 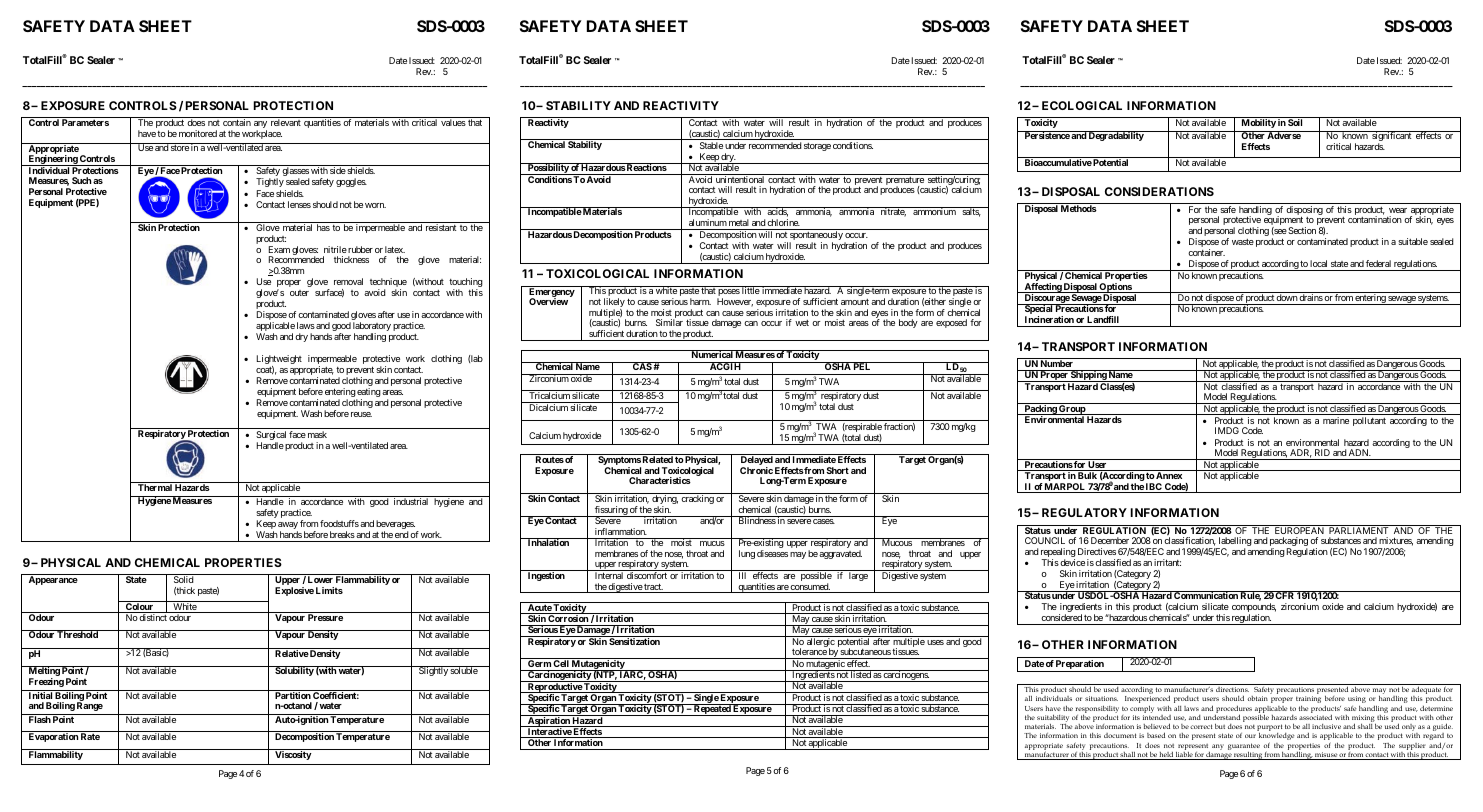 What do you see at coordinates (860, 674) in the image?
I see `listed` at bounding box center [860, 674].
